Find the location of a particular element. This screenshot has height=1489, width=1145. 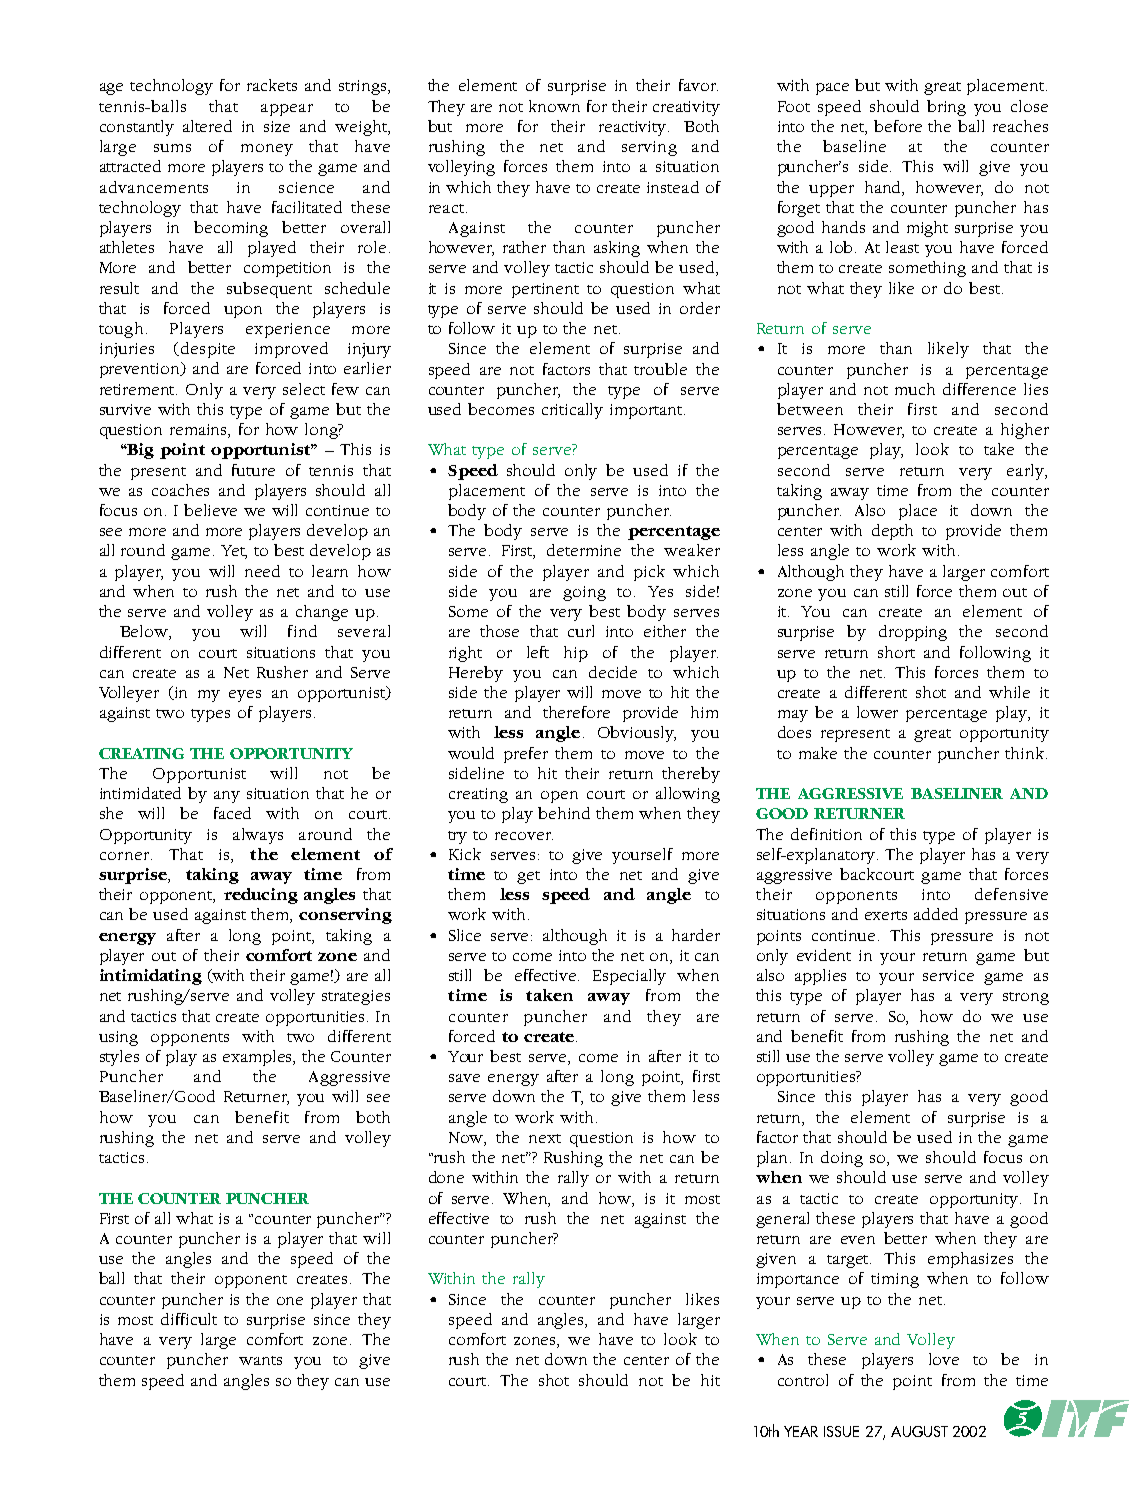

before is located at coordinates (898, 126).
